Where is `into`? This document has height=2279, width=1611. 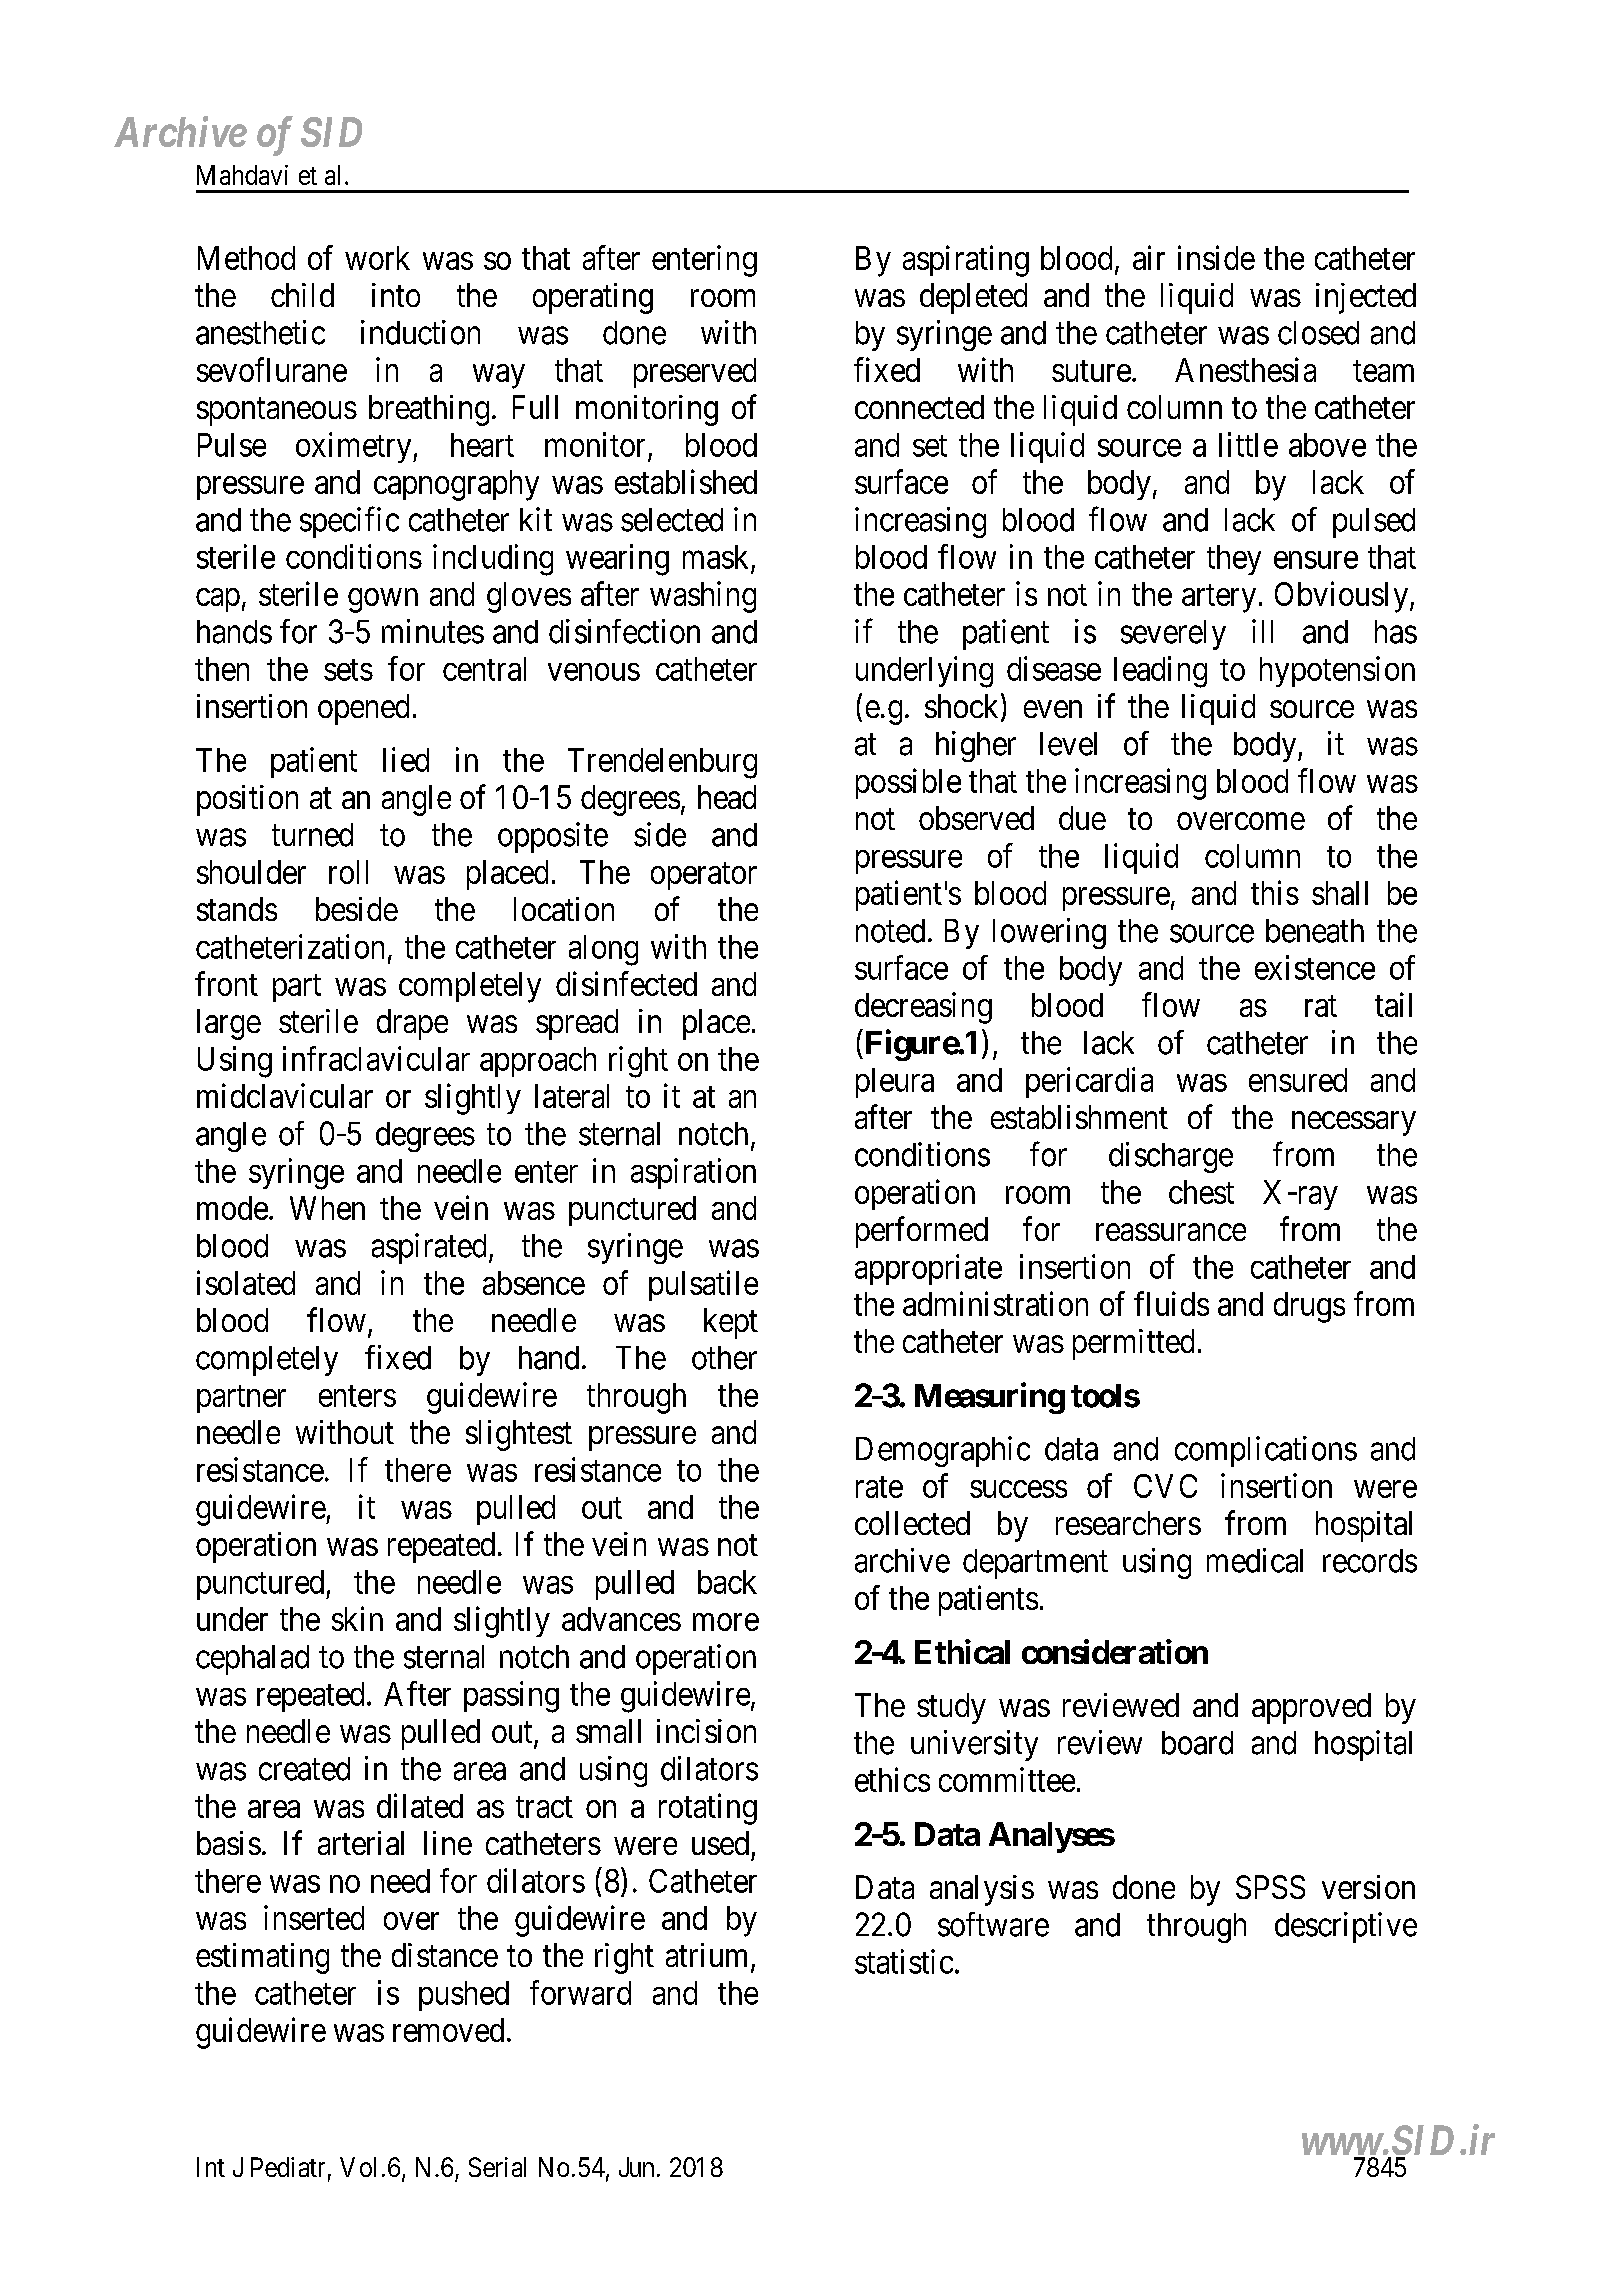
into is located at coordinates (396, 295).
